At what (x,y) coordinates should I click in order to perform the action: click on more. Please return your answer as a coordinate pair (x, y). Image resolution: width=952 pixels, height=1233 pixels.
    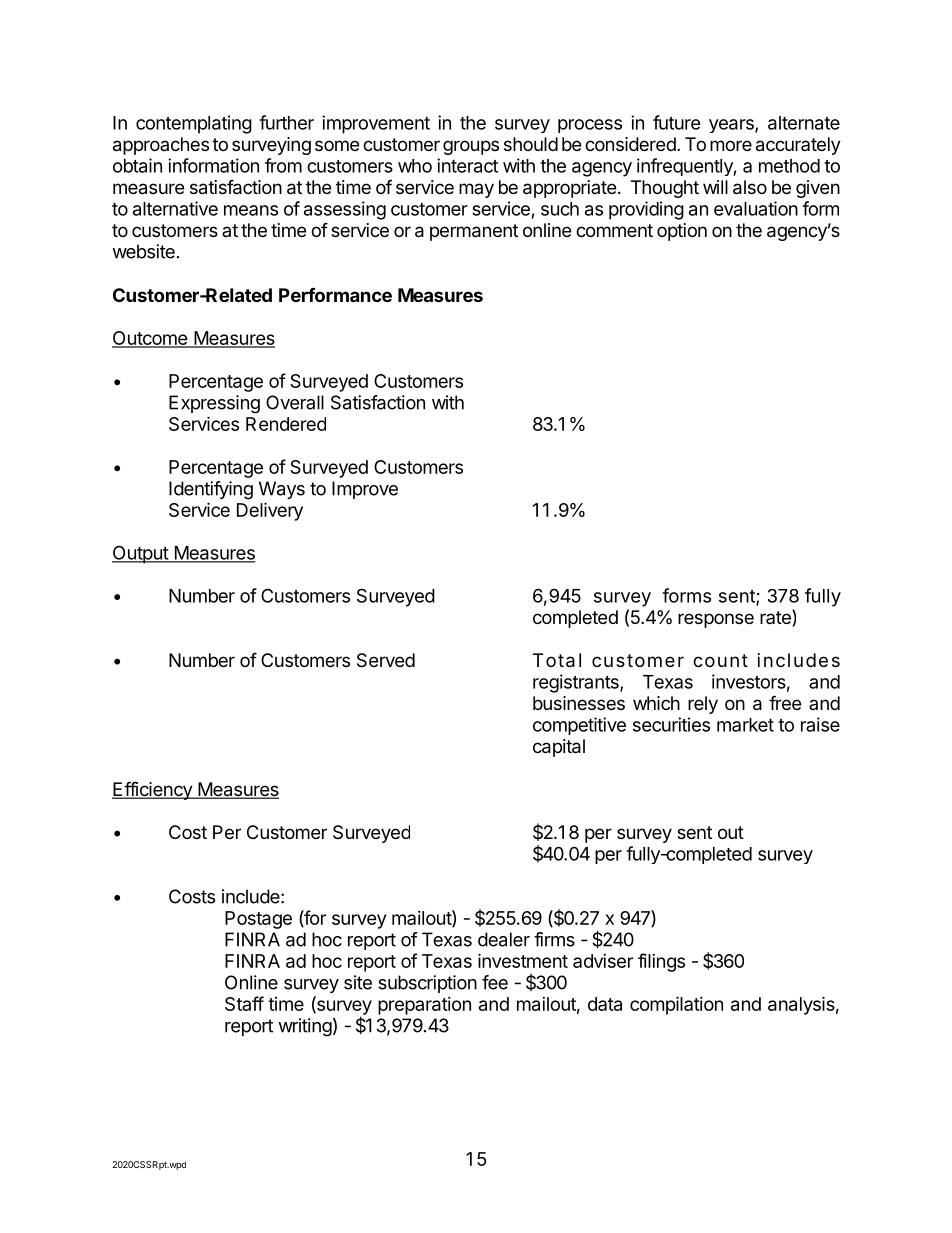
    Looking at the image, I should click on (731, 145).
